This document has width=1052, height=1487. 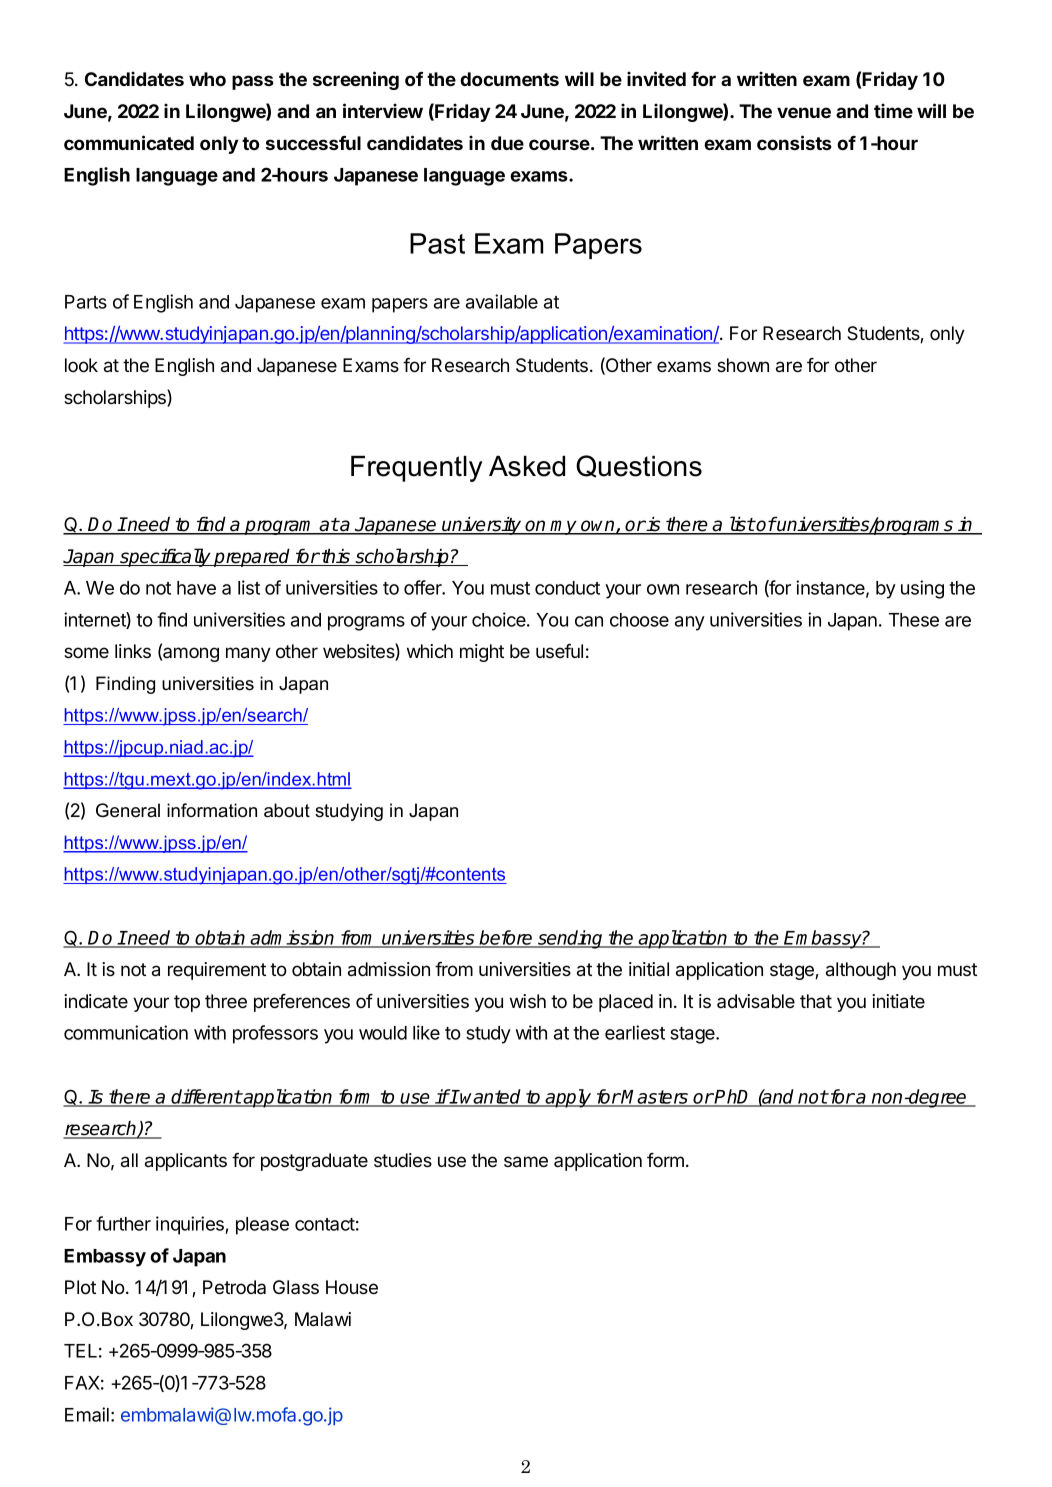 I want to click on Email, so click(x=87, y=1414).
